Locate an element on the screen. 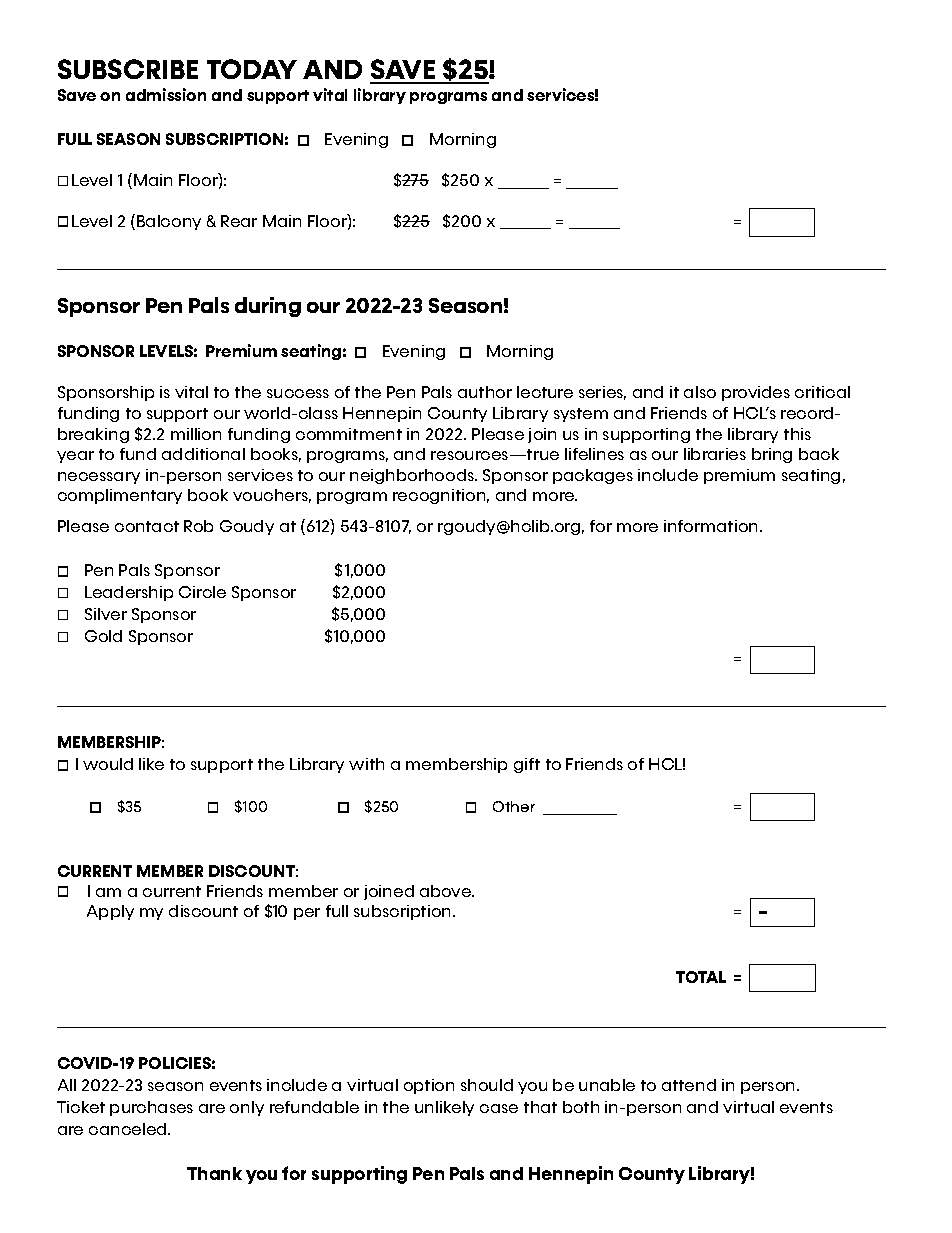  admission is located at coordinates (166, 94).
